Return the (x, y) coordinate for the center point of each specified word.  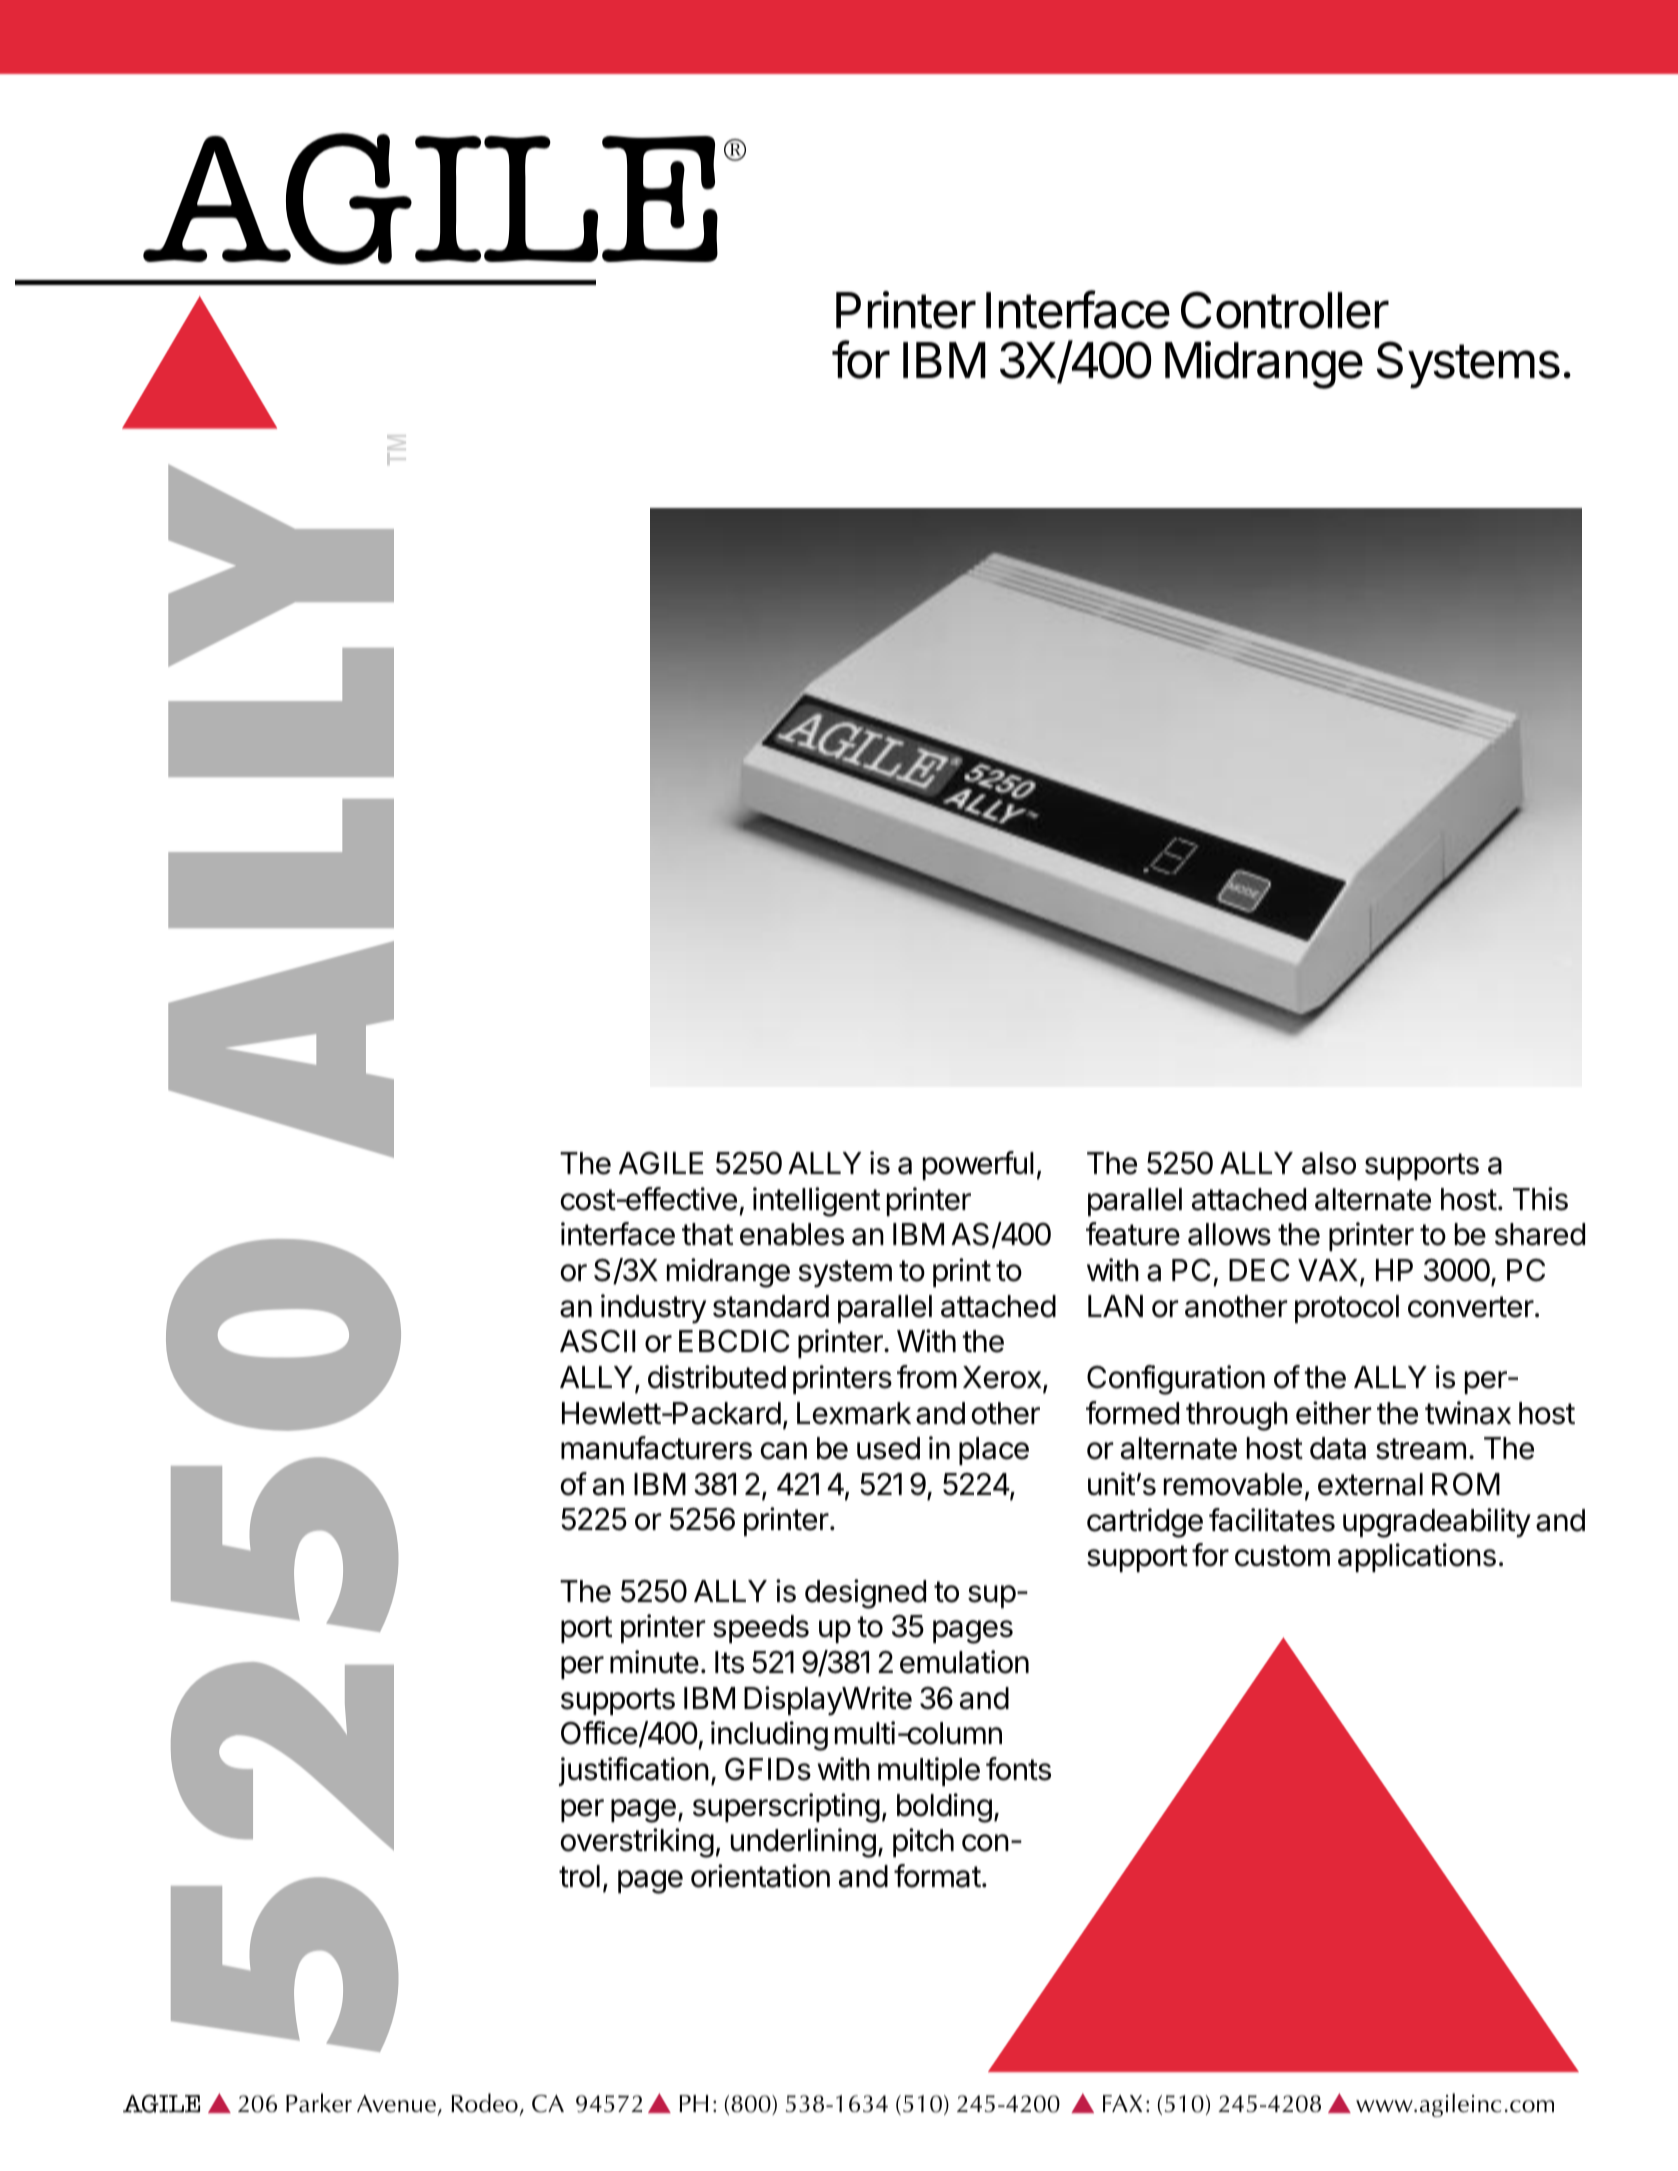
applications (1417, 1557)
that (707, 1234)
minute (654, 1662)
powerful (978, 1165)
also (1329, 1163)
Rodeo (484, 2103)
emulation (964, 1662)
